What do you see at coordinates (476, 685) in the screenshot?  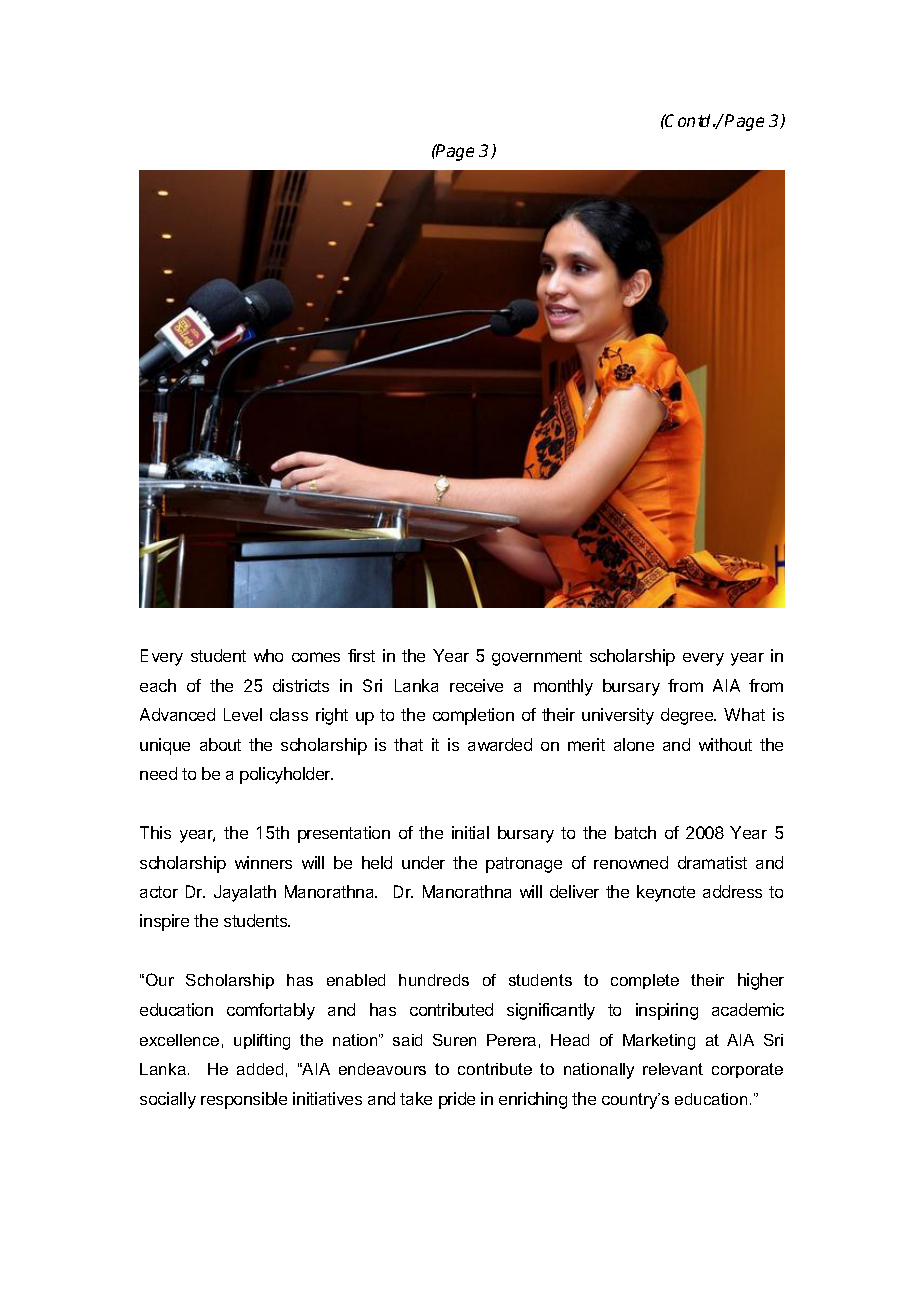 I see `receive` at bounding box center [476, 685].
